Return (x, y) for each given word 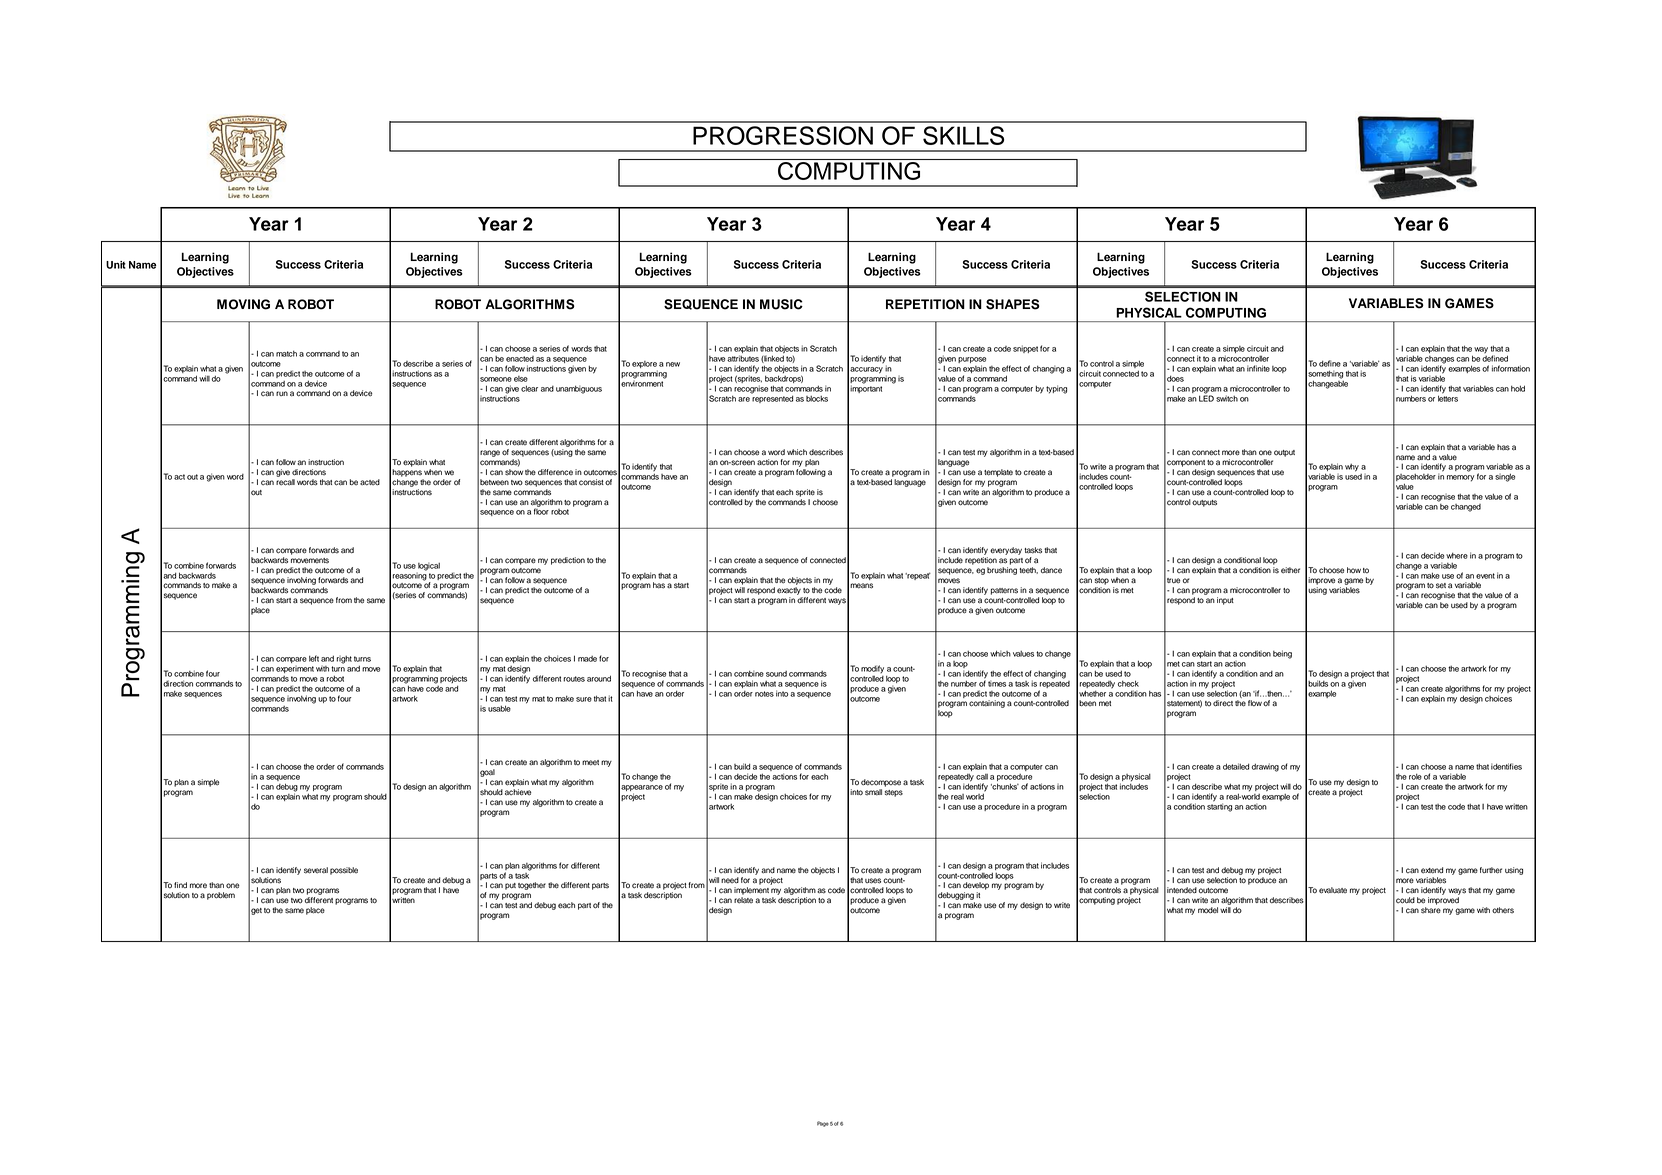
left (314, 658)
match (286, 354)
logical (429, 566)
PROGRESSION (783, 135)
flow (1255, 703)
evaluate (1333, 890)
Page (823, 1124)
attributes (743, 358)
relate (743, 900)
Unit (116, 265)
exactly (789, 591)
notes (764, 694)
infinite (1258, 368)
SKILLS (963, 135)
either (1290, 570)
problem (221, 896)
